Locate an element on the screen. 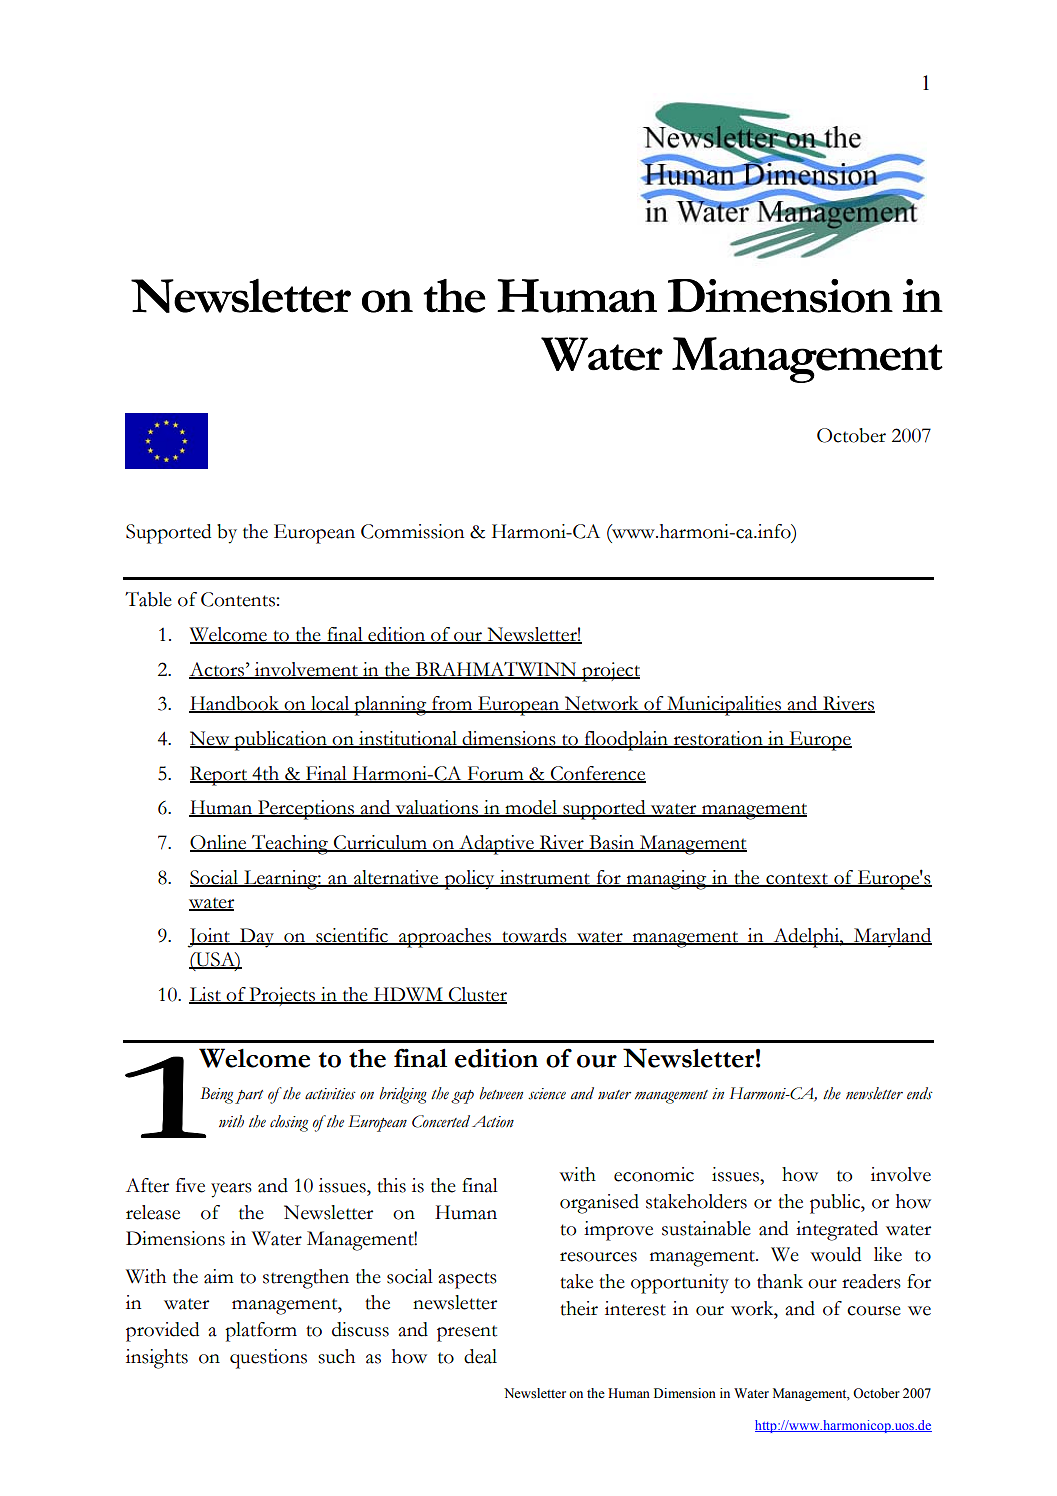  Municipalities is located at coordinates (724, 706).
